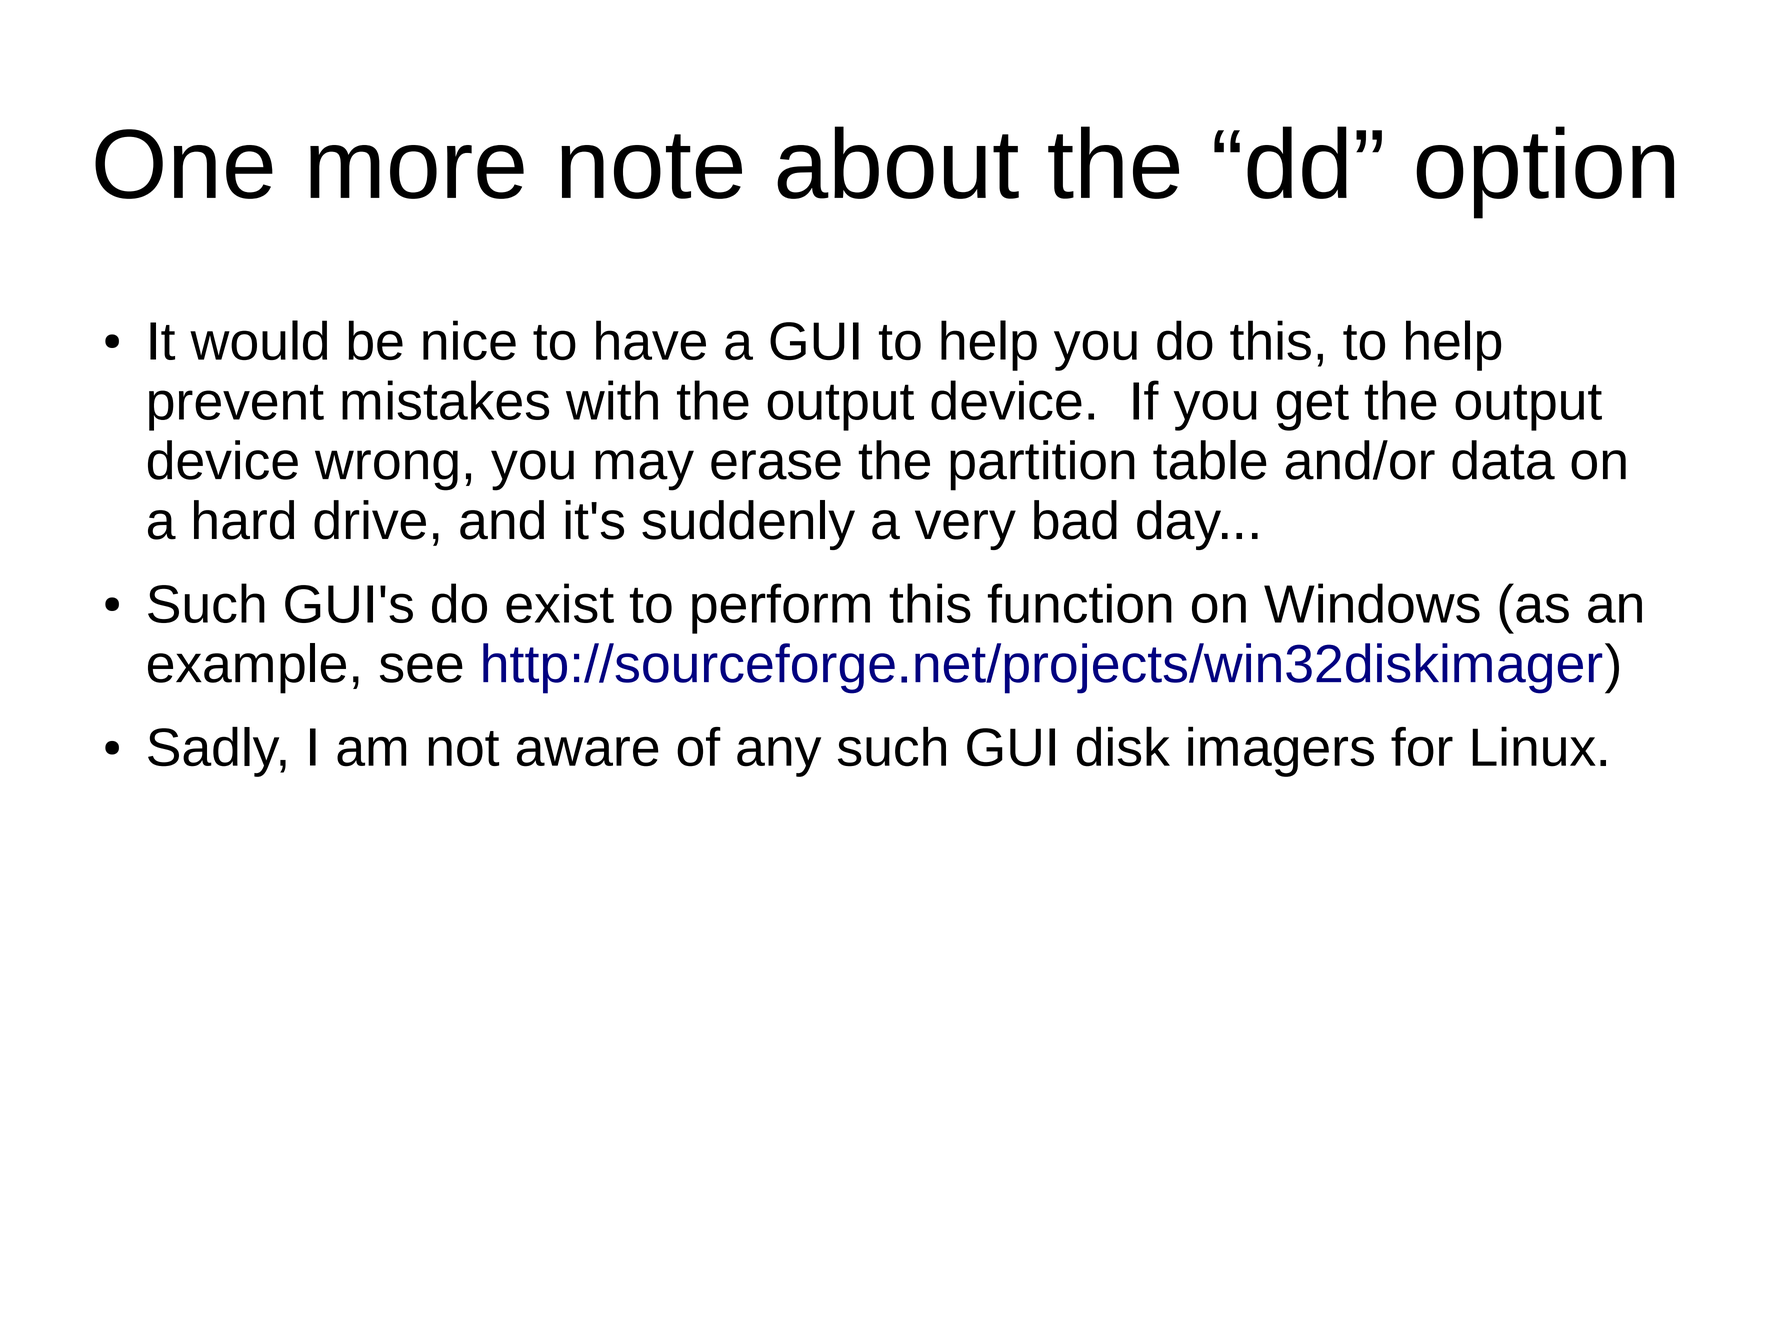 The image size is (1774, 1329). I want to click on Windows, so click(1372, 603).
